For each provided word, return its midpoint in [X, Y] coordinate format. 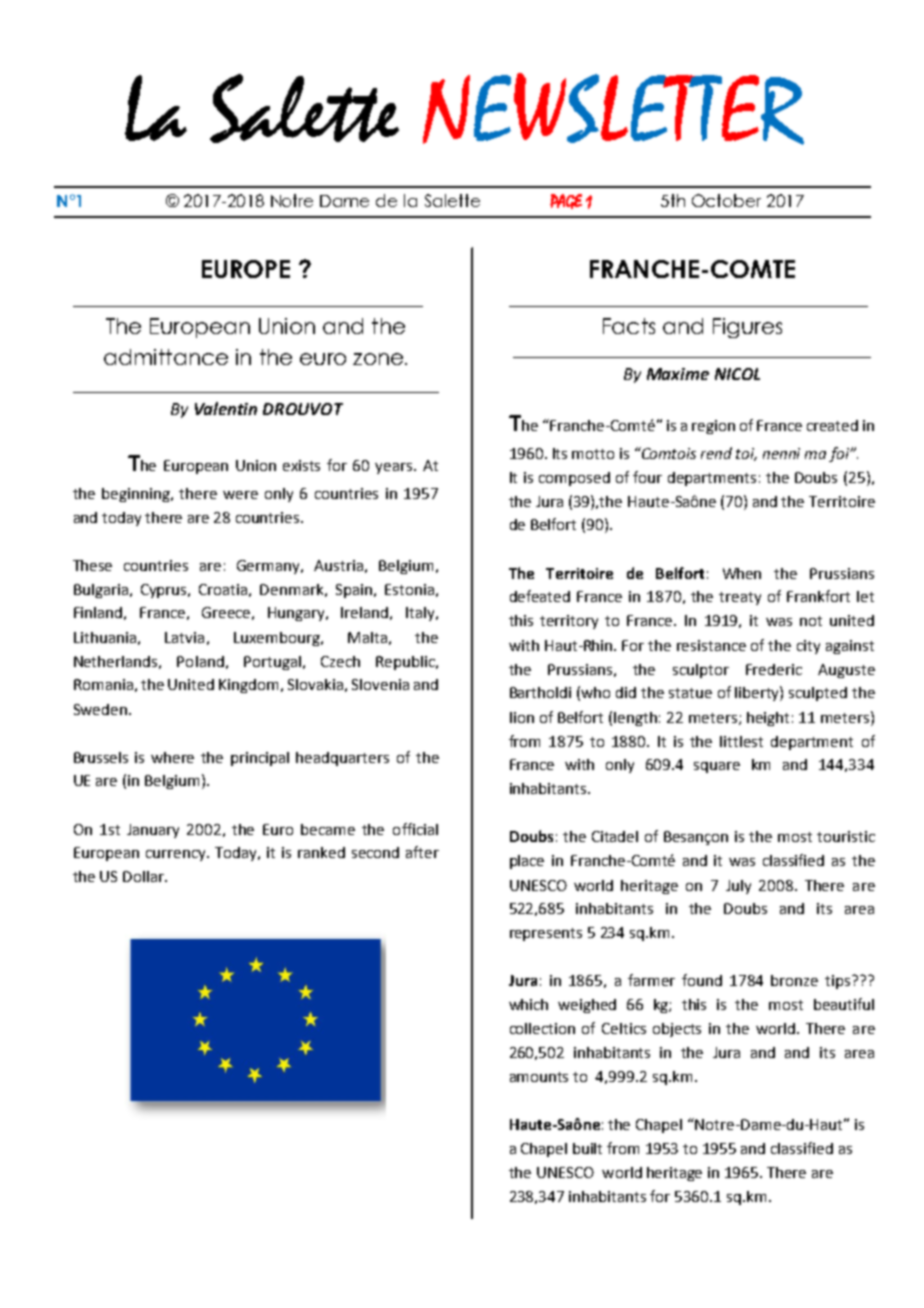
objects [677, 1030]
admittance [166, 357]
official [415, 829]
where [172, 757]
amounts [539, 1077]
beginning [137, 495]
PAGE [566, 201]
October [726, 200]
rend [716, 453]
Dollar [144, 876]
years [395, 468]
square [717, 767]
